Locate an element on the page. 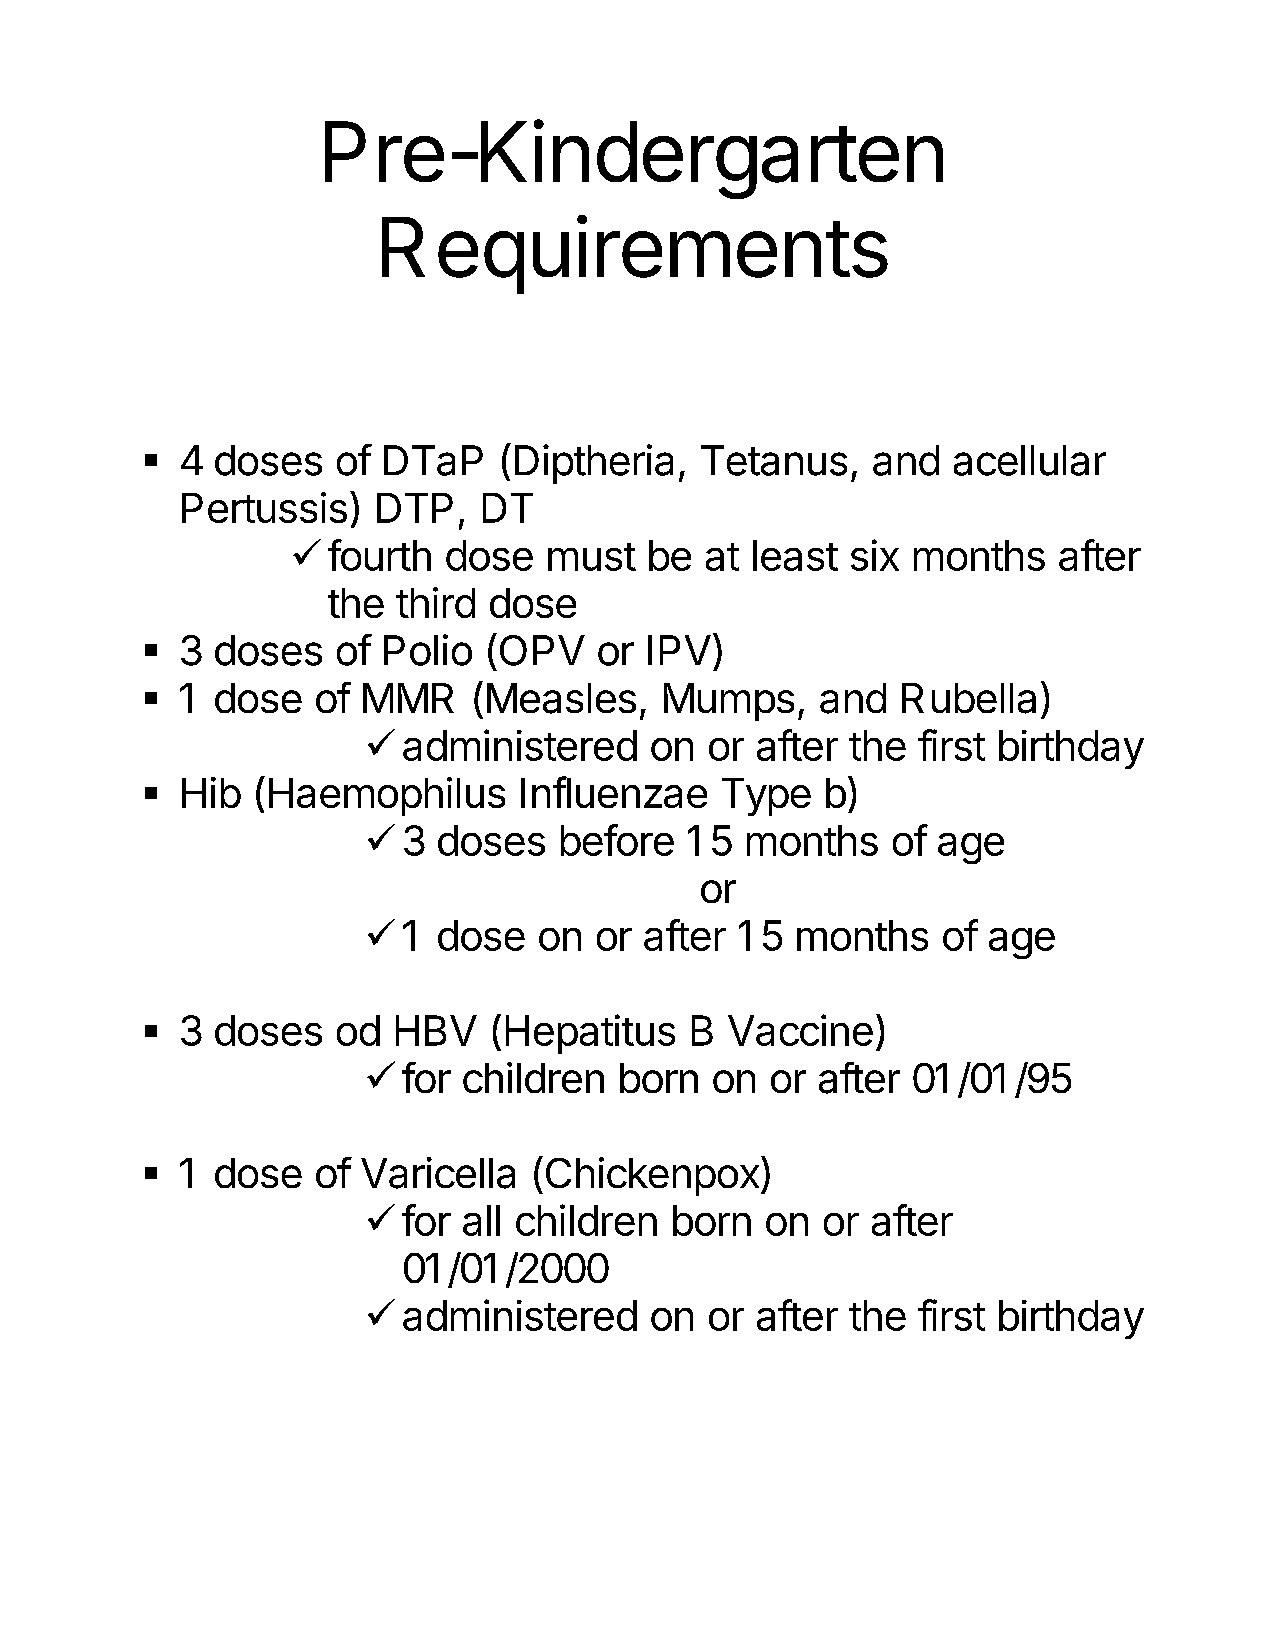  Vaccine is located at coordinates (800, 1030).
